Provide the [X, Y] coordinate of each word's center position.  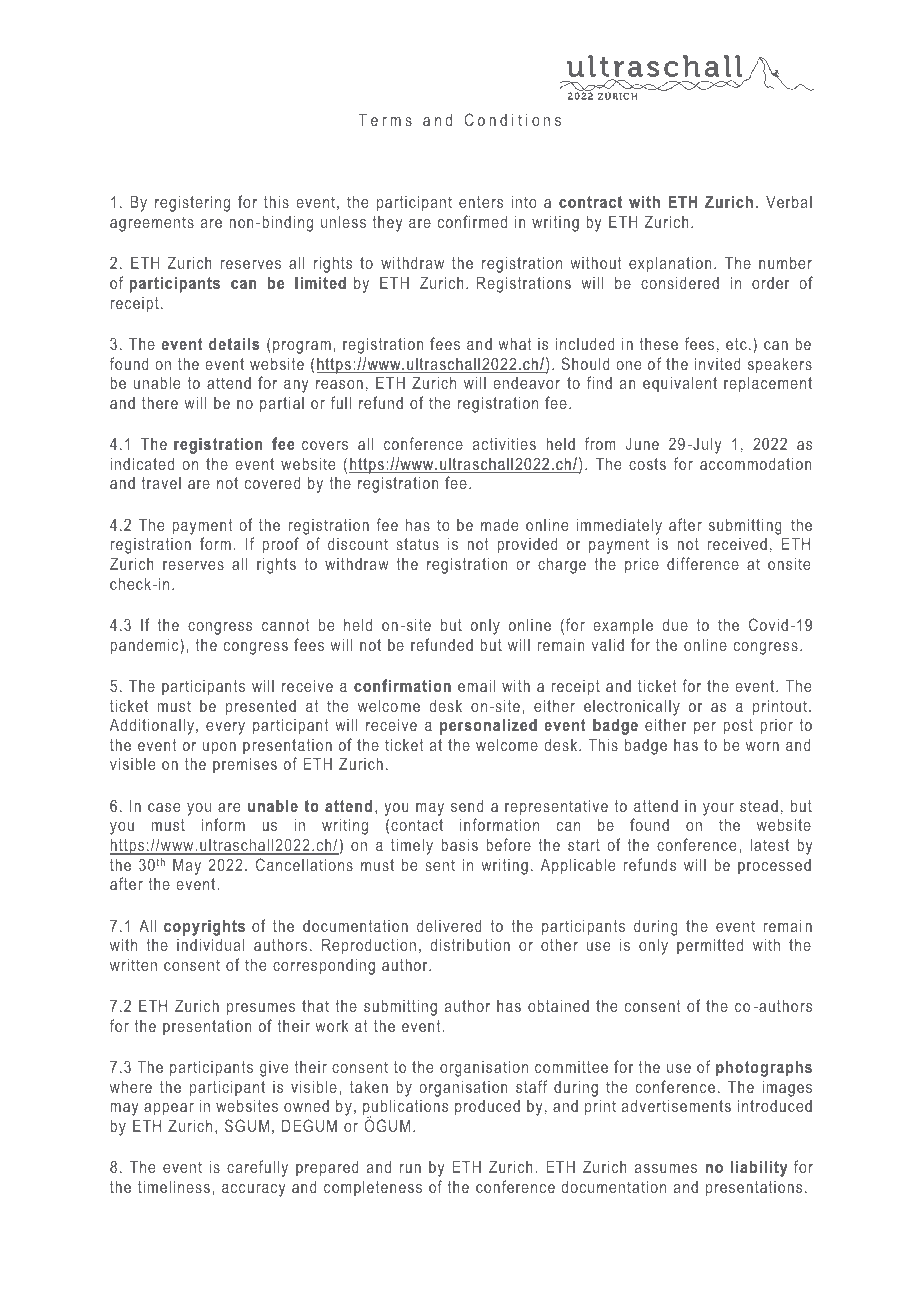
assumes [666, 1168]
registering [192, 203]
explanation [670, 264]
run [410, 1168]
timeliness [174, 1186]
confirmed [472, 221]
